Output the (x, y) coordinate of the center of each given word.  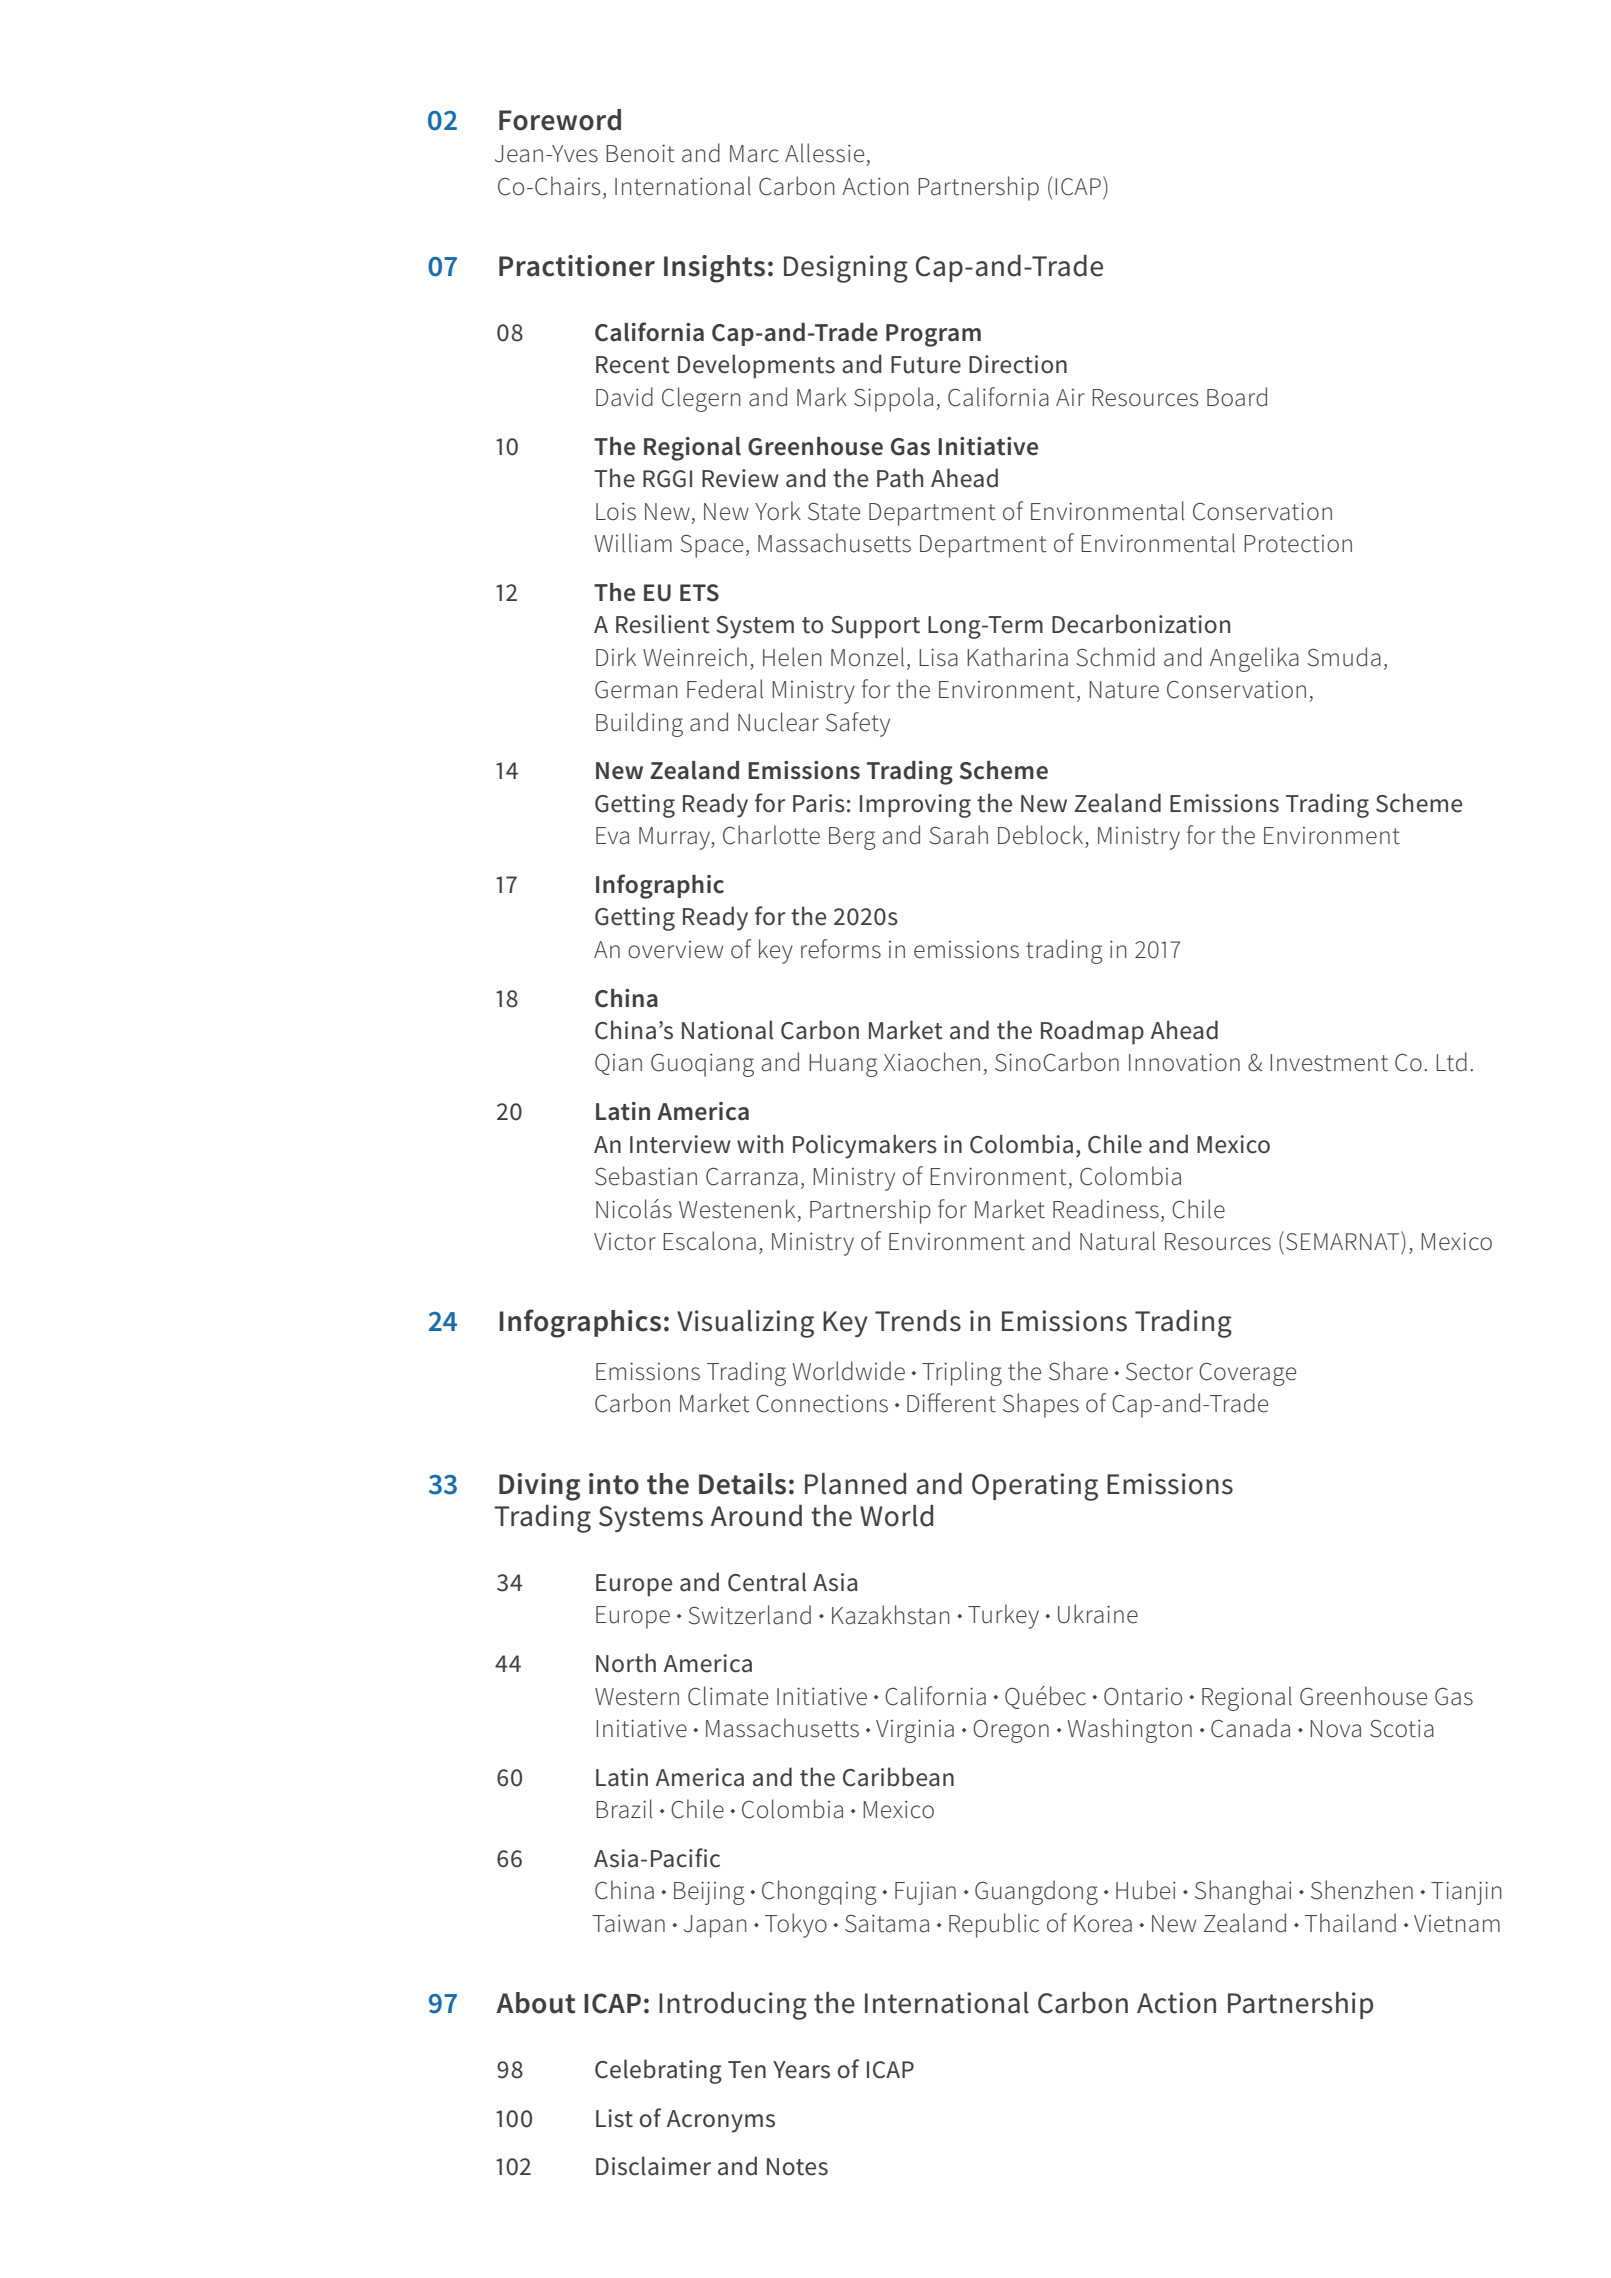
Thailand (1350, 1923)
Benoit (640, 154)
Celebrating (658, 2071)
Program (933, 335)
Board (1237, 397)
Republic (994, 1925)
